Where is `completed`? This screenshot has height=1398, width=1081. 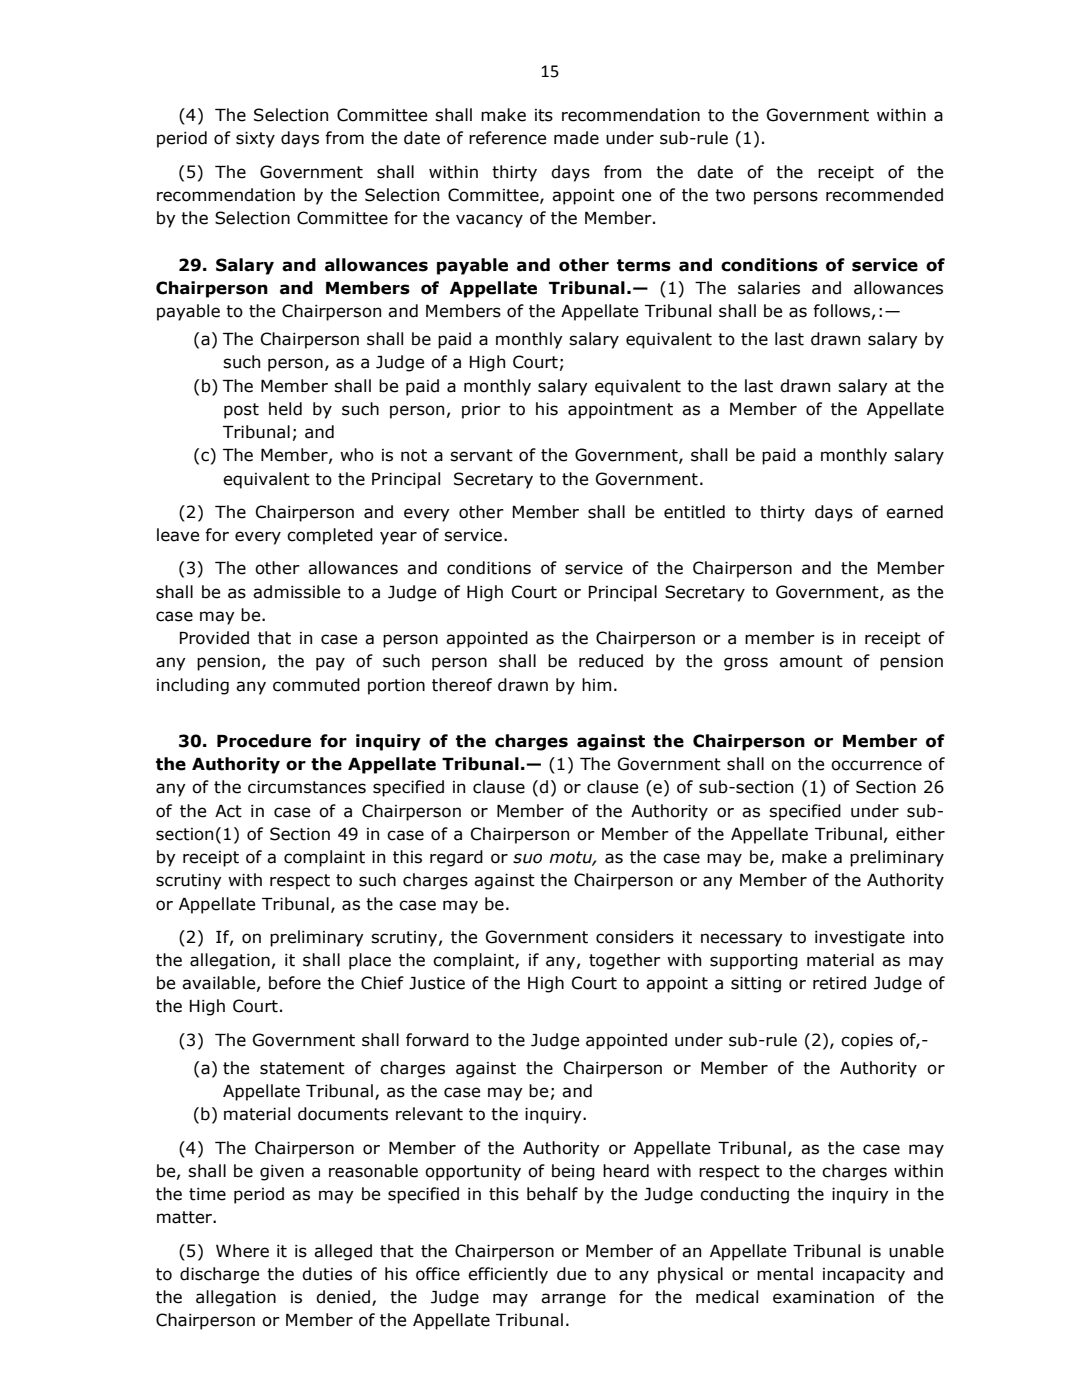 completed is located at coordinates (330, 536).
